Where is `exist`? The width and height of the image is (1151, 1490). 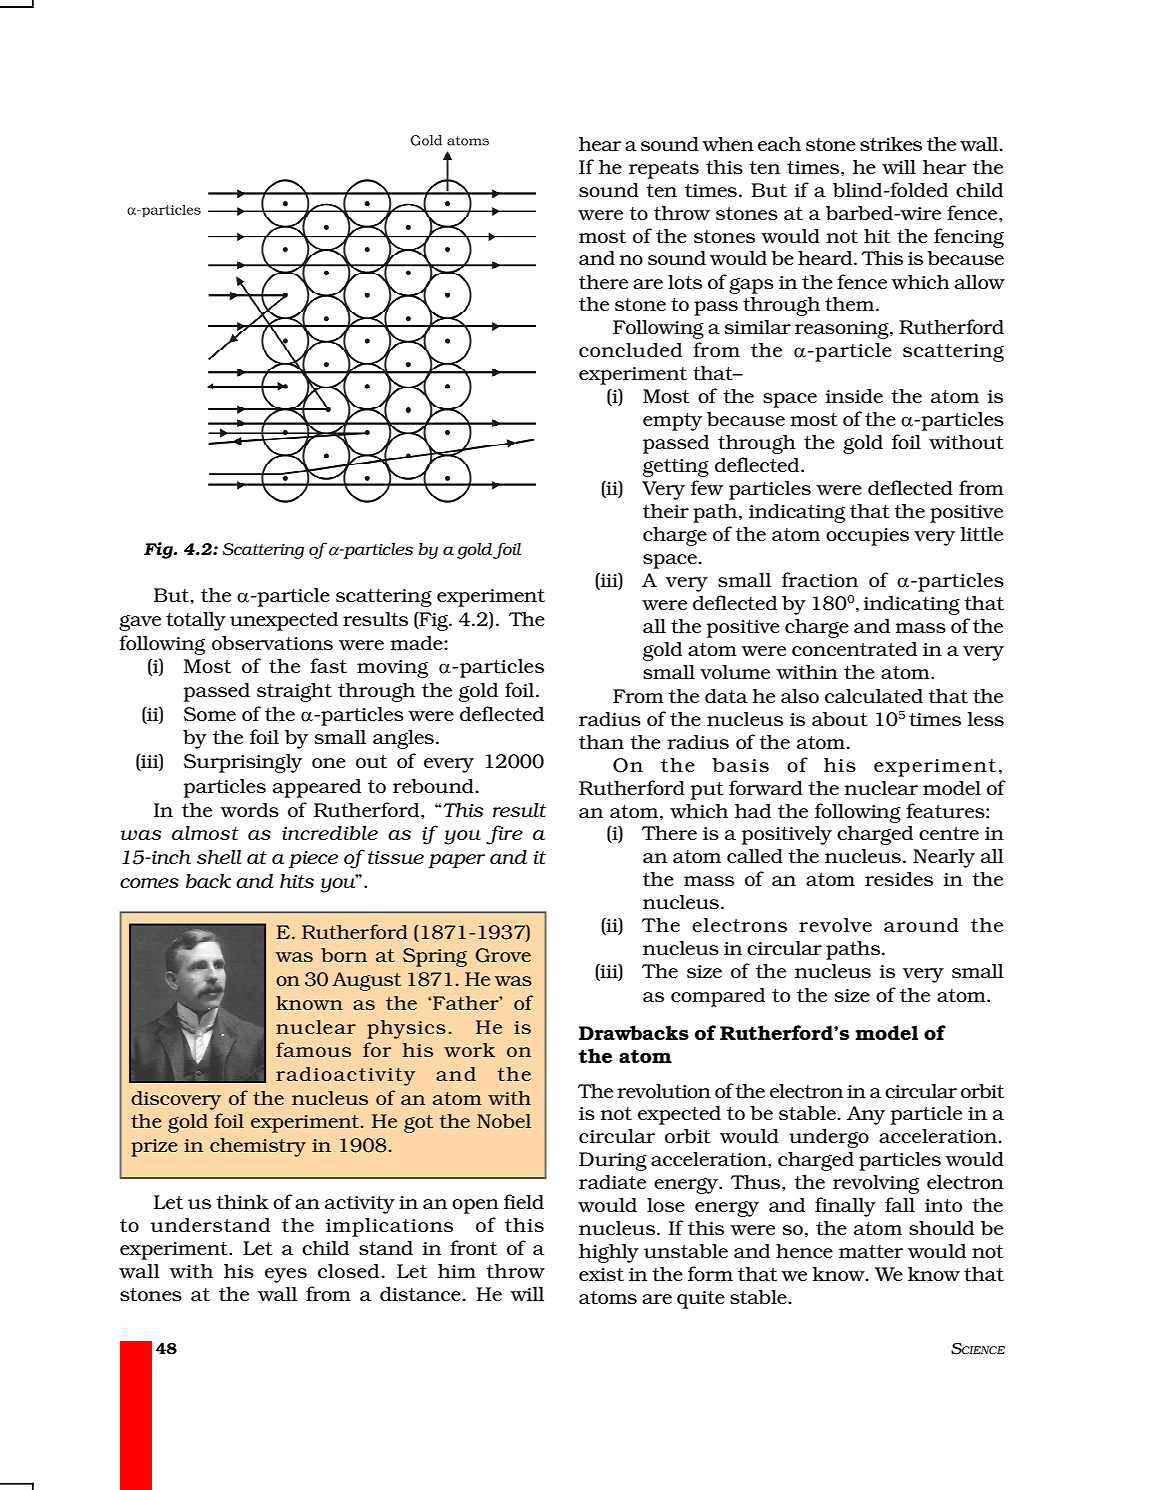
exist is located at coordinates (601, 1274).
